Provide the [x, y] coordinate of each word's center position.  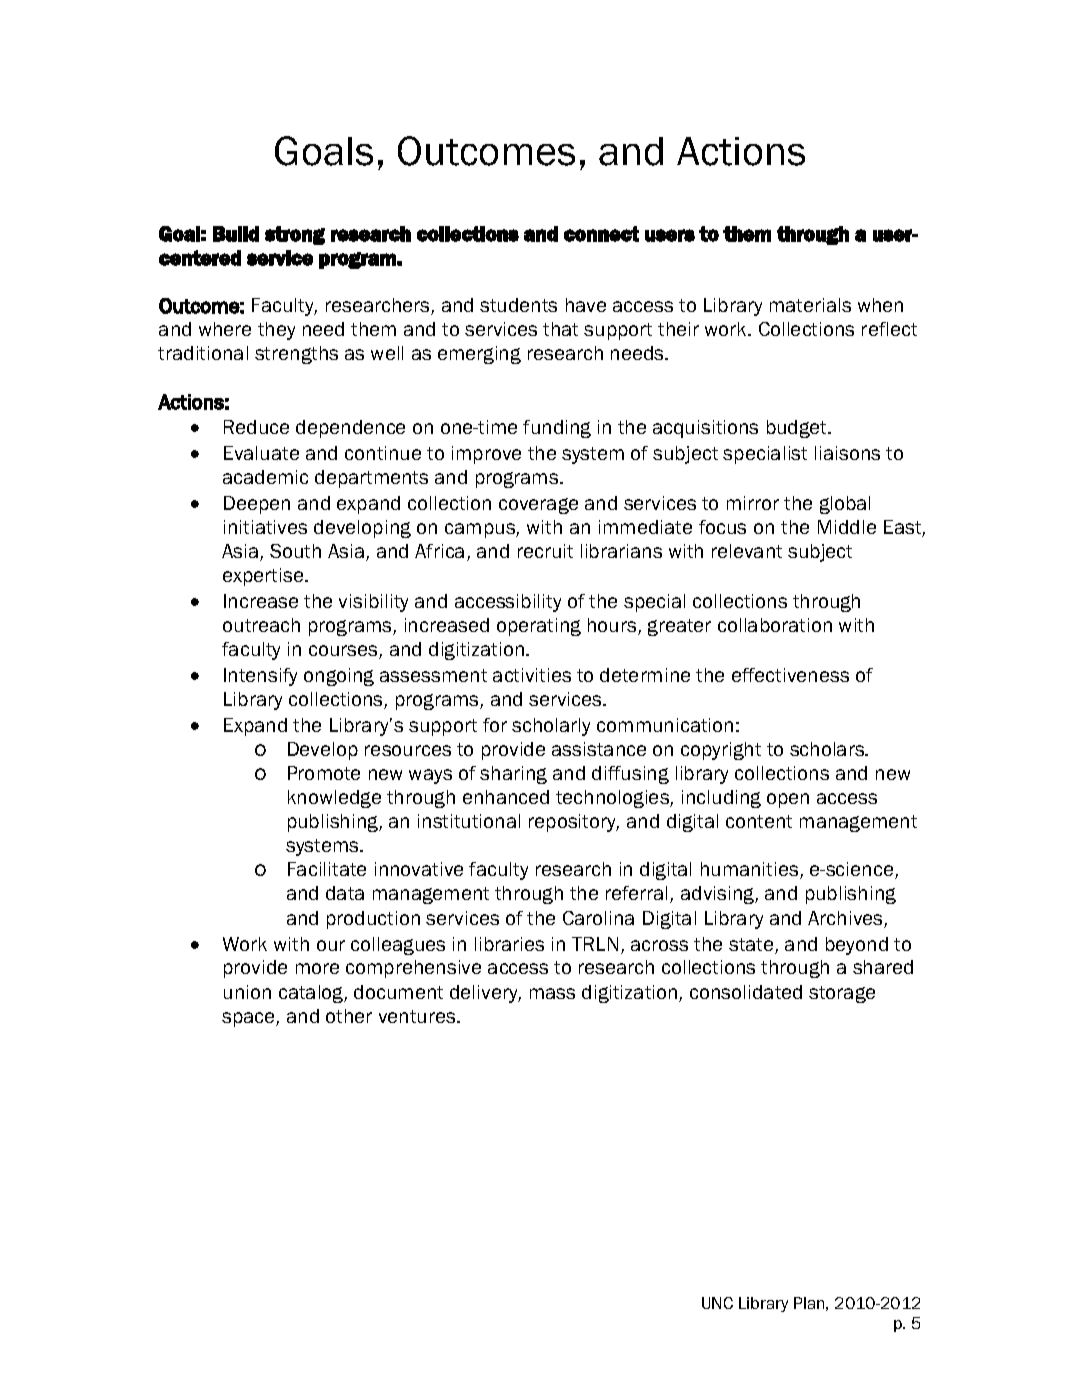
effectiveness [790, 675]
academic [265, 477]
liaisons [847, 453]
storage [842, 994]
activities [532, 675]
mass [552, 993]
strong [295, 235]
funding [557, 429]
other [349, 1016]
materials [810, 305]
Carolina [598, 918]
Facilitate [327, 869]
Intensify [260, 677]
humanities [751, 870]
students [518, 305]
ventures [418, 1016]
